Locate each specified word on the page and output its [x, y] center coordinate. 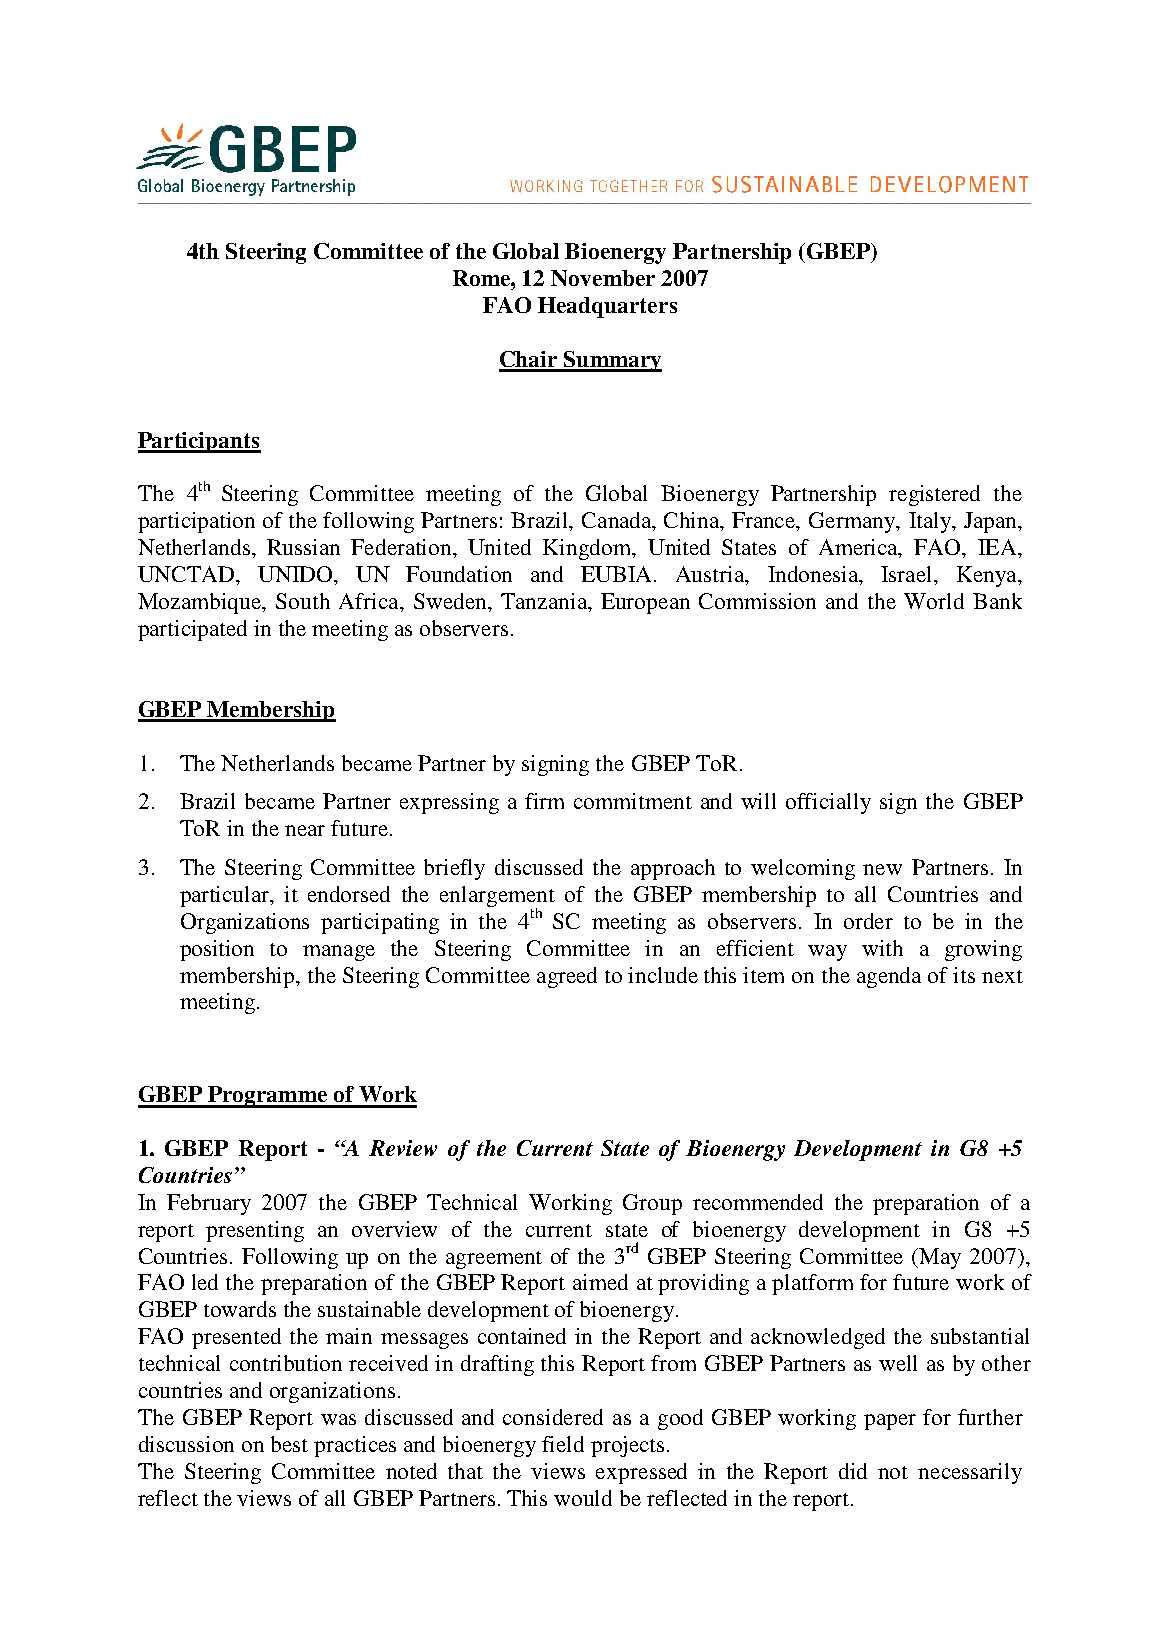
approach [673, 869]
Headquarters [607, 307]
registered [934, 495]
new [882, 869]
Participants [199, 442]
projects [627, 1446]
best [289, 1444]
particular [226, 896]
